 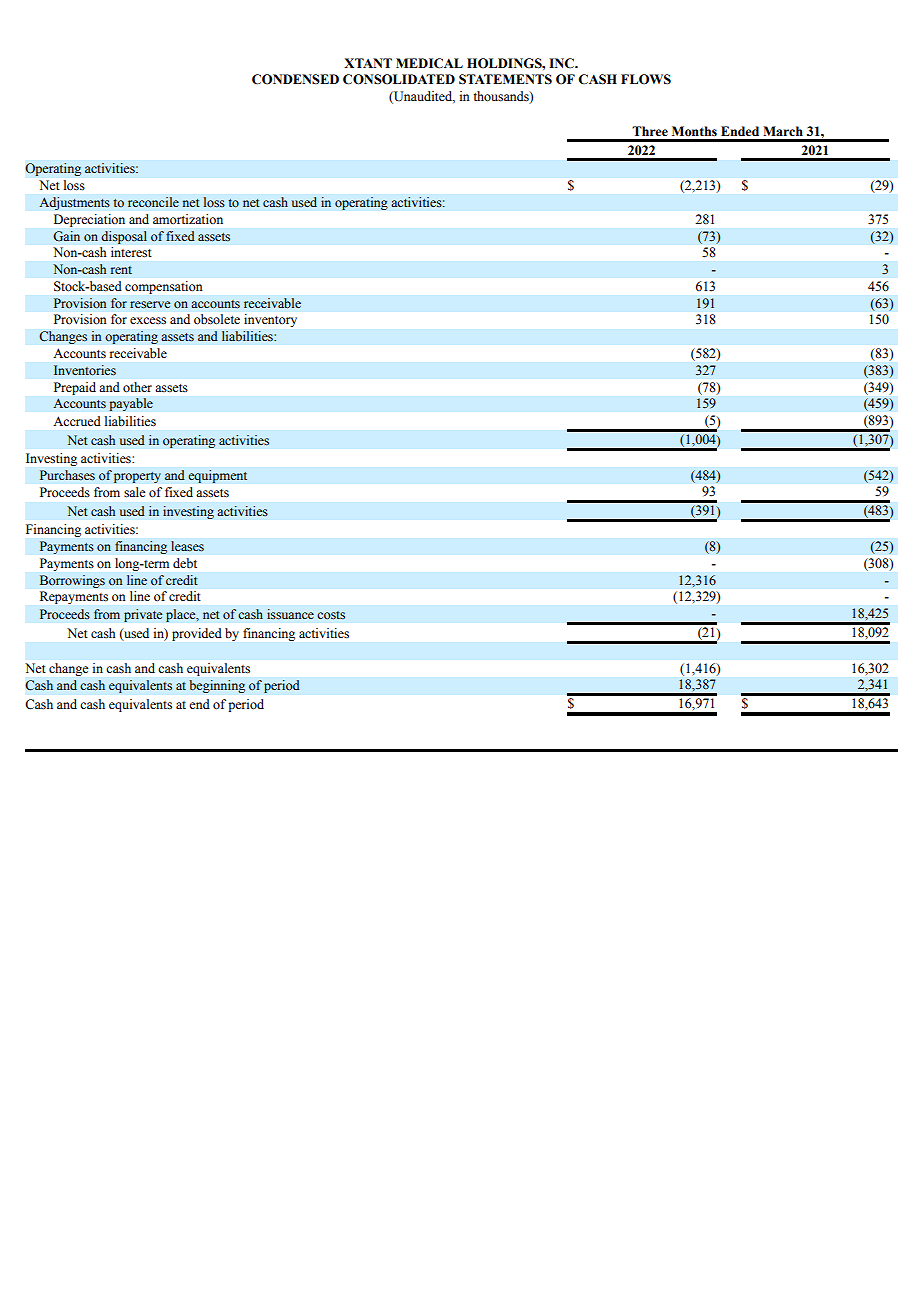 I want to click on FLOWS, so click(x=646, y=79).
